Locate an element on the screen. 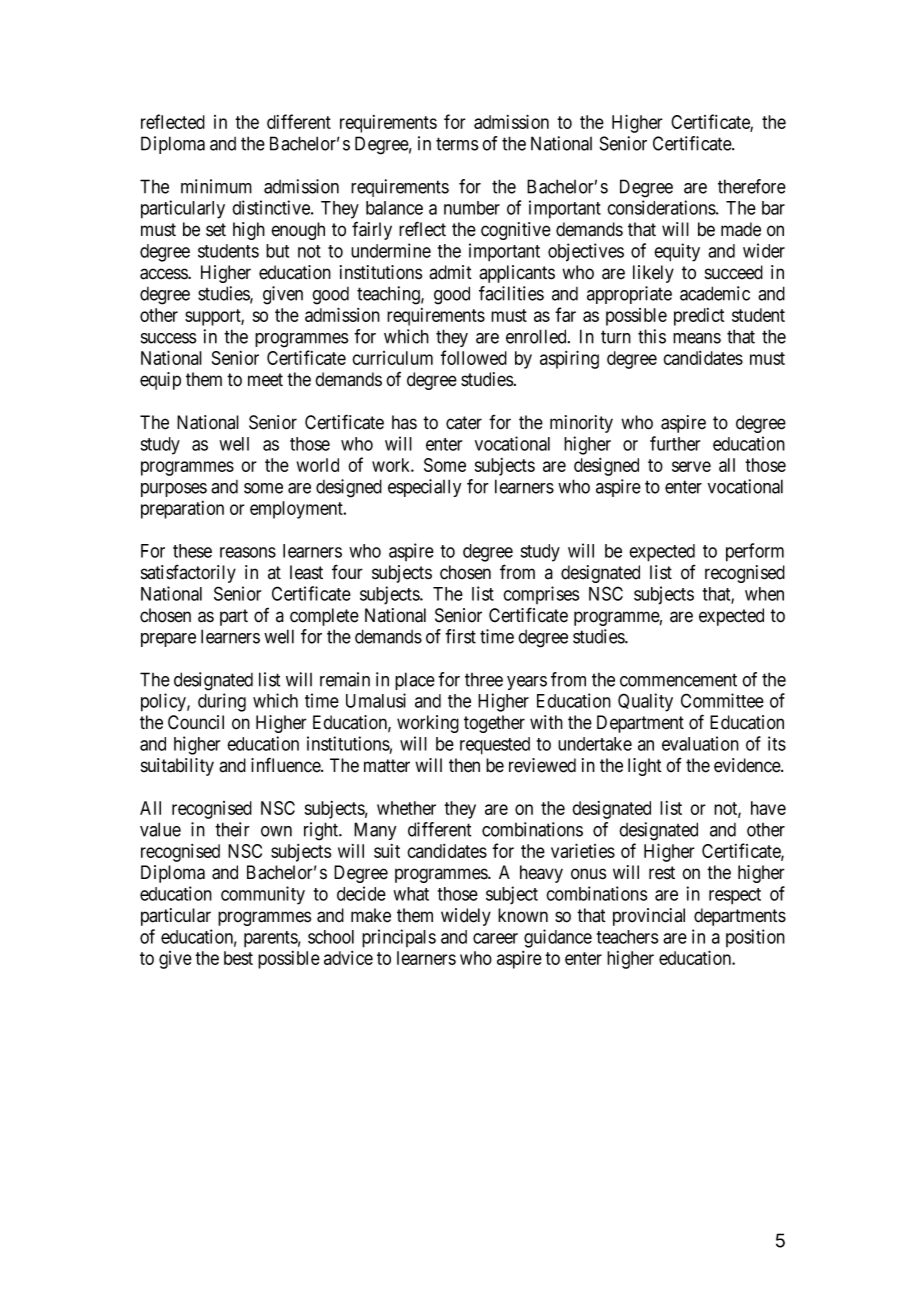 The width and height of the screenshot is (924, 1308). widely is located at coordinates (466, 917).
